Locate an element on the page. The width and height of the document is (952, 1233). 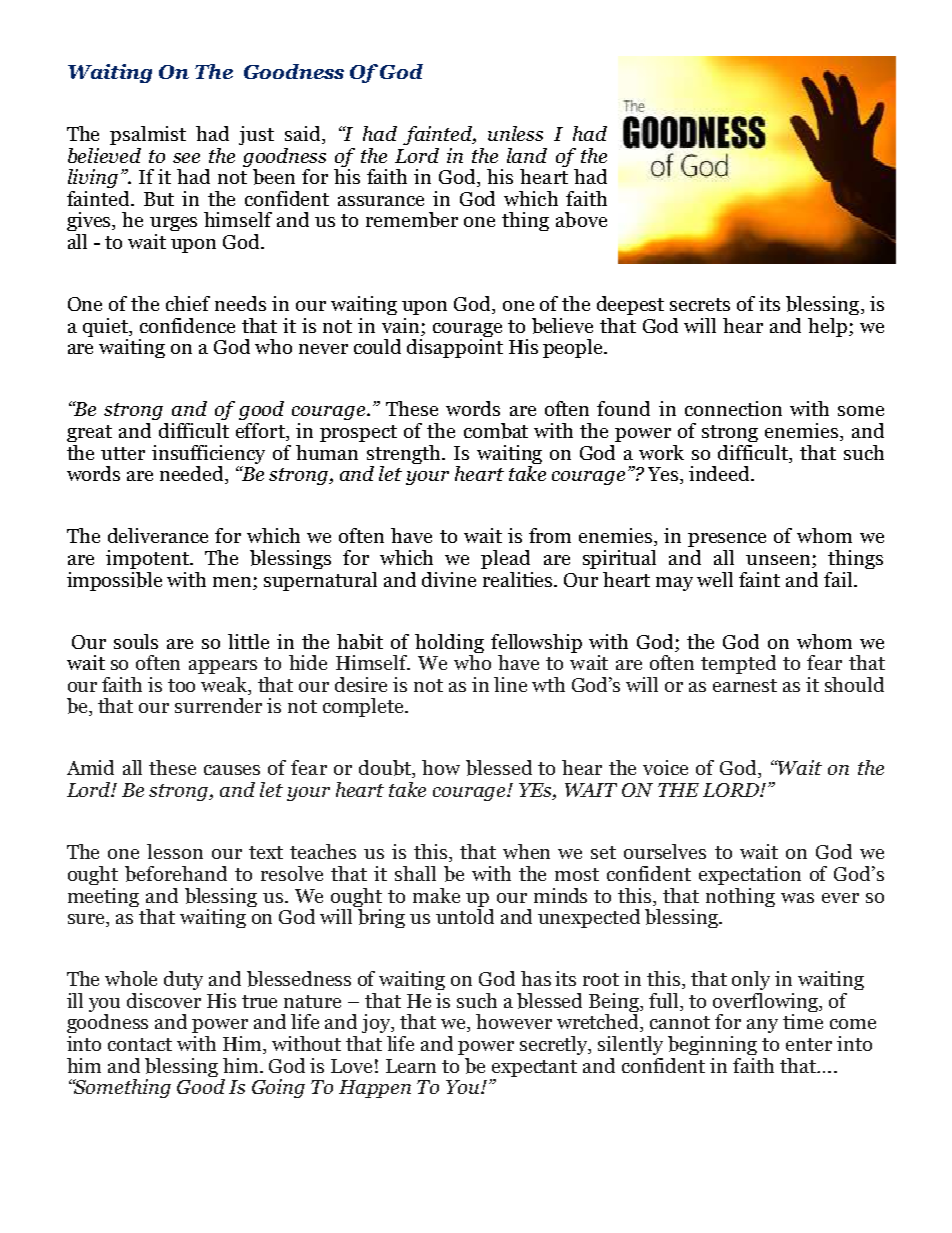
Learn is located at coordinates (411, 1066).
